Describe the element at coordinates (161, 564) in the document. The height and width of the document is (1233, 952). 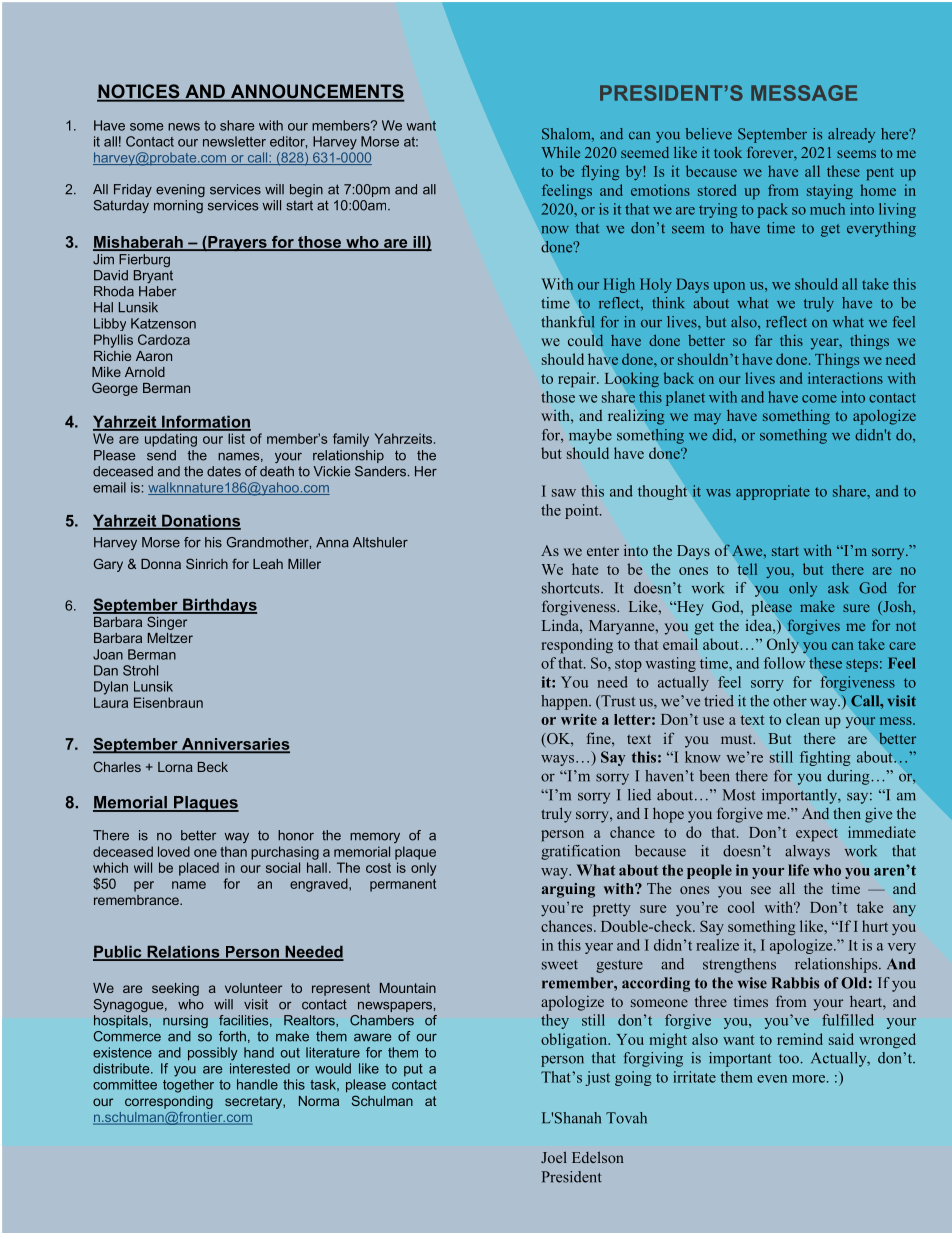
I see `Donna` at that location.
